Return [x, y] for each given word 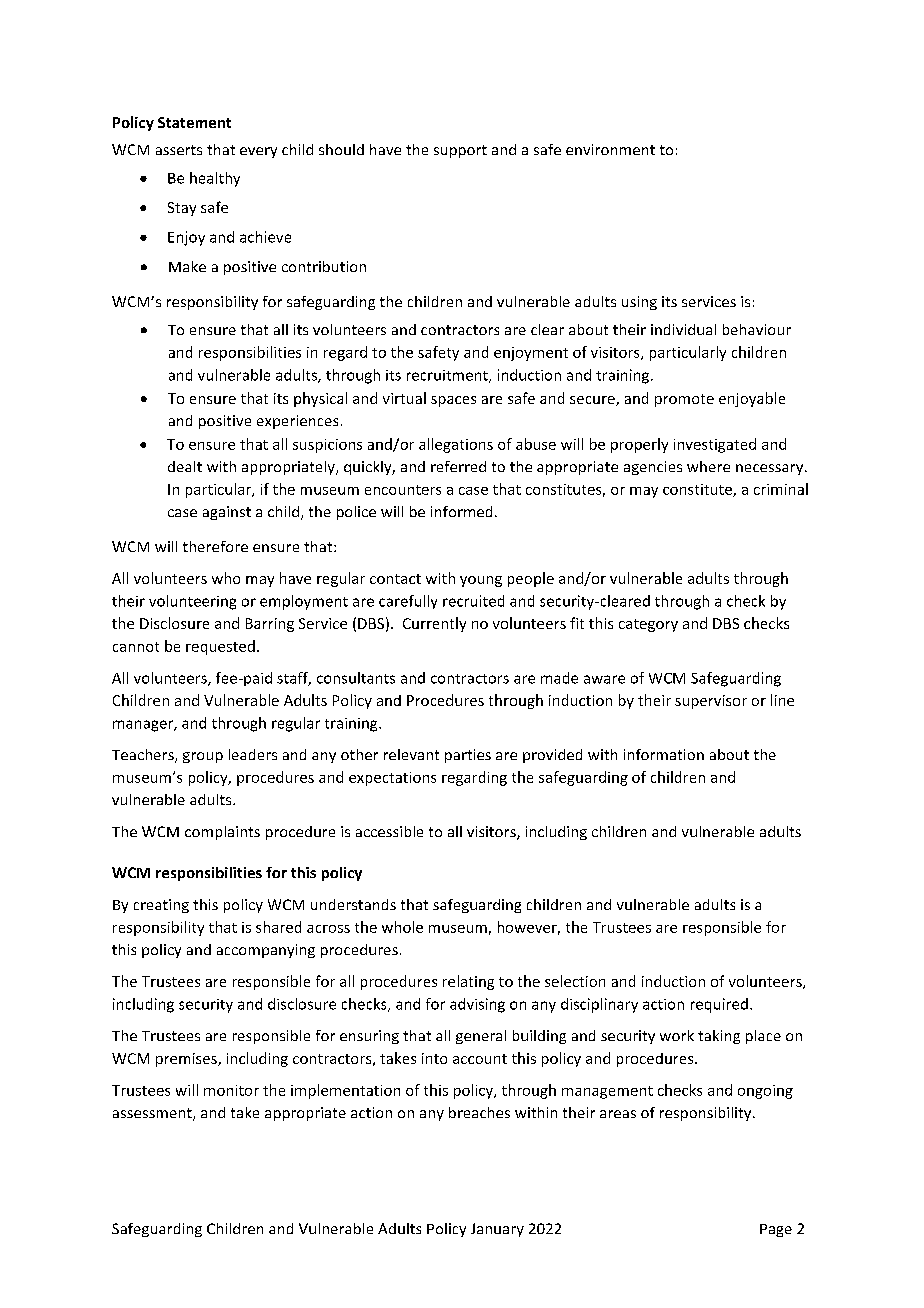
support [460, 151]
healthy [215, 179]
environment [610, 149]
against [227, 513]
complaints [222, 833]
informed [461, 511]
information [664, 754]
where [708, 466]
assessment [153, 1114]
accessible [389, 831]
